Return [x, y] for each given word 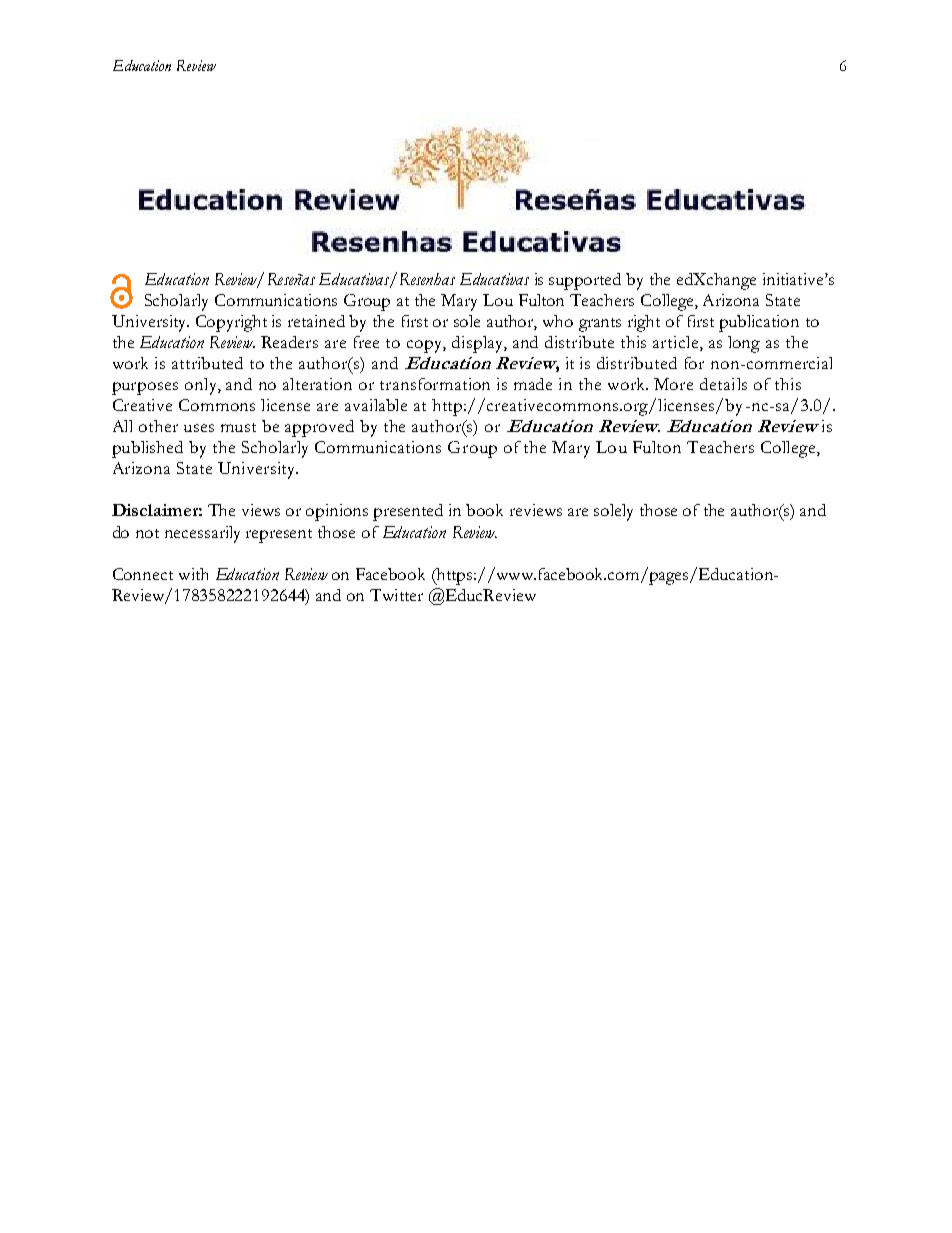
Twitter [396, 595]
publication [759, 323]
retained [316, 321]
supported [585, 281]
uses [199, 428]
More [673, 384]
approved [319, 428]
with [193, 574]
